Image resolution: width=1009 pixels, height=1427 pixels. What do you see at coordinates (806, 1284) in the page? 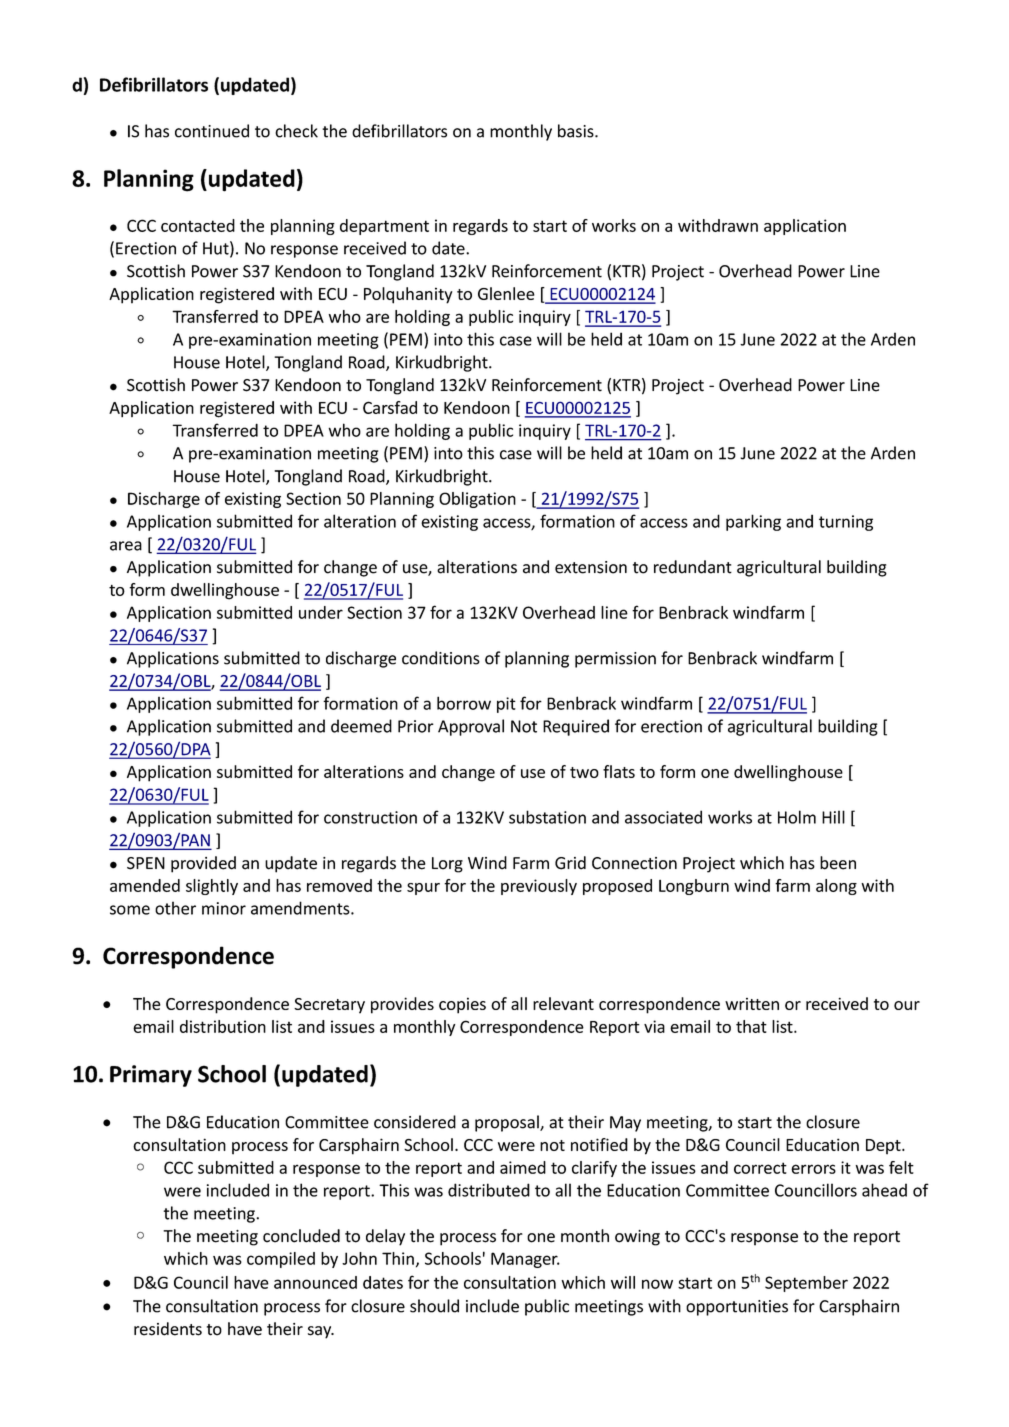
I see `September` at bounding box center [806, 1284].
